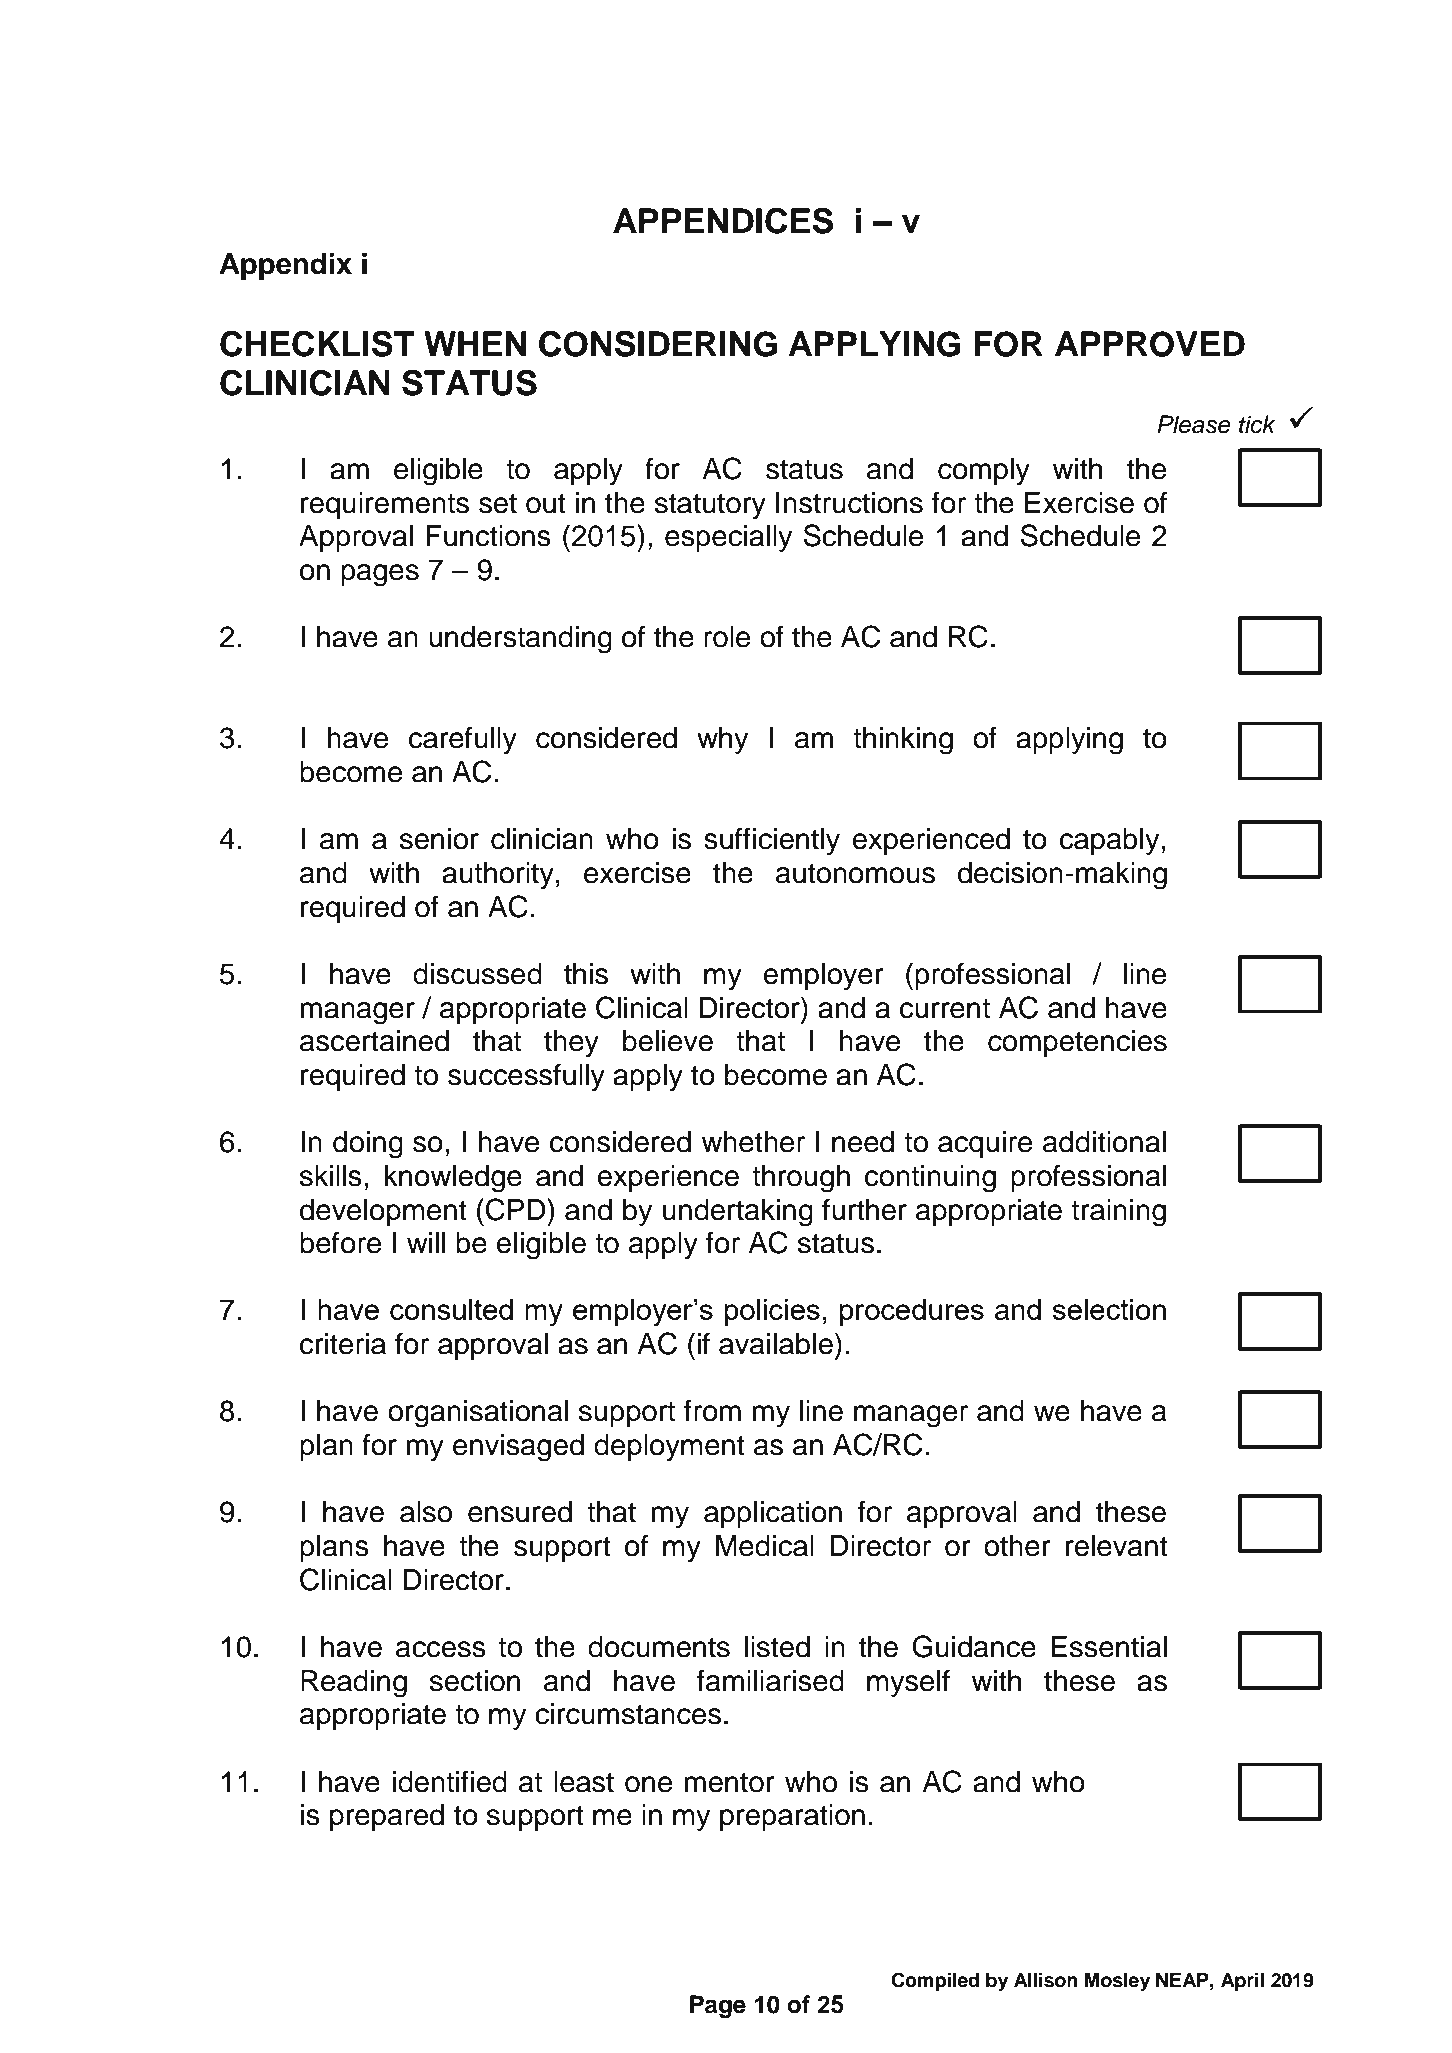 The image size is (1452, 2053). Describe the element at coordinates (792, 1817) in the page. I see `preparation` at that location.
